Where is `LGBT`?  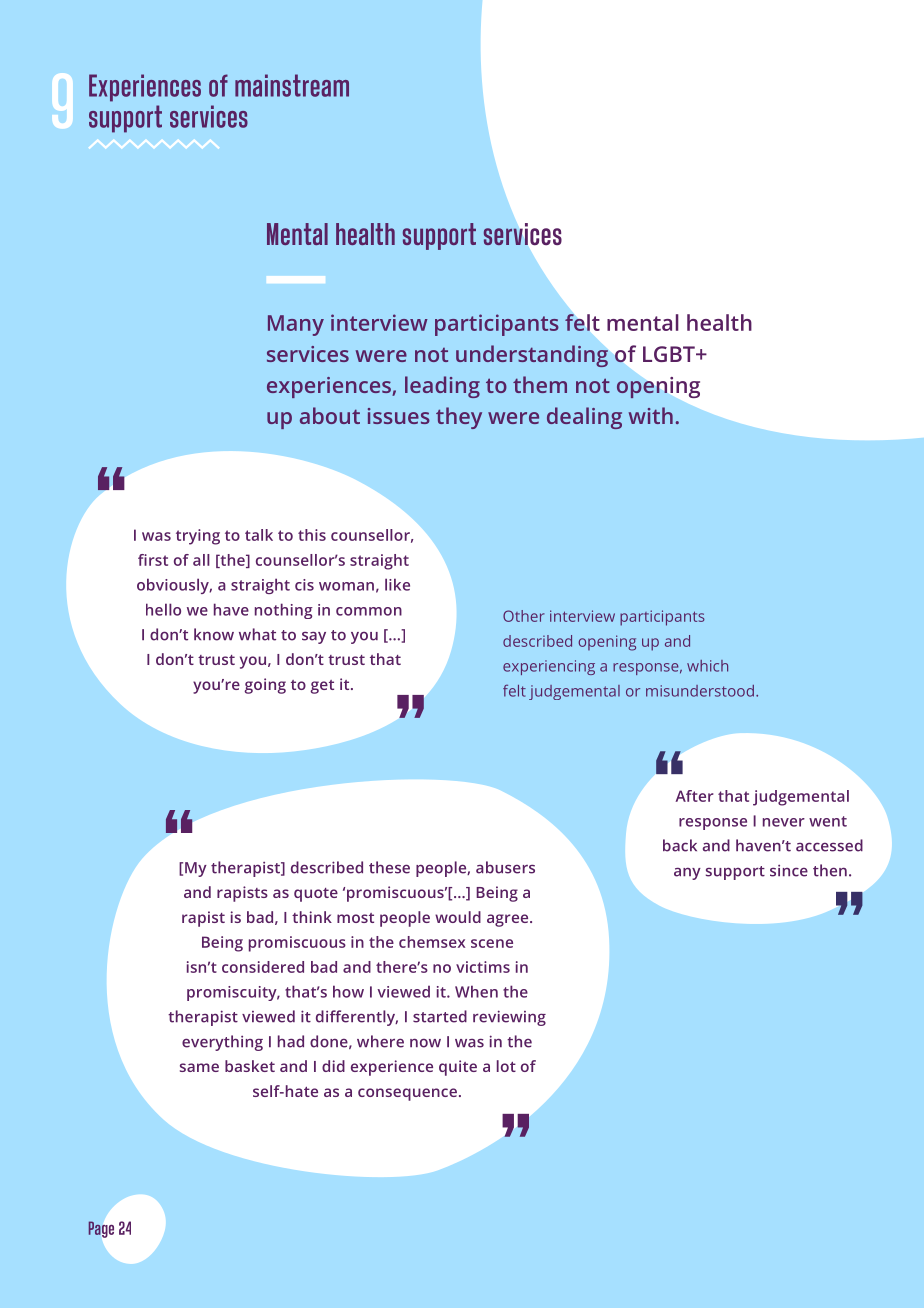
LGBT is located at coordinates (670, 354).
